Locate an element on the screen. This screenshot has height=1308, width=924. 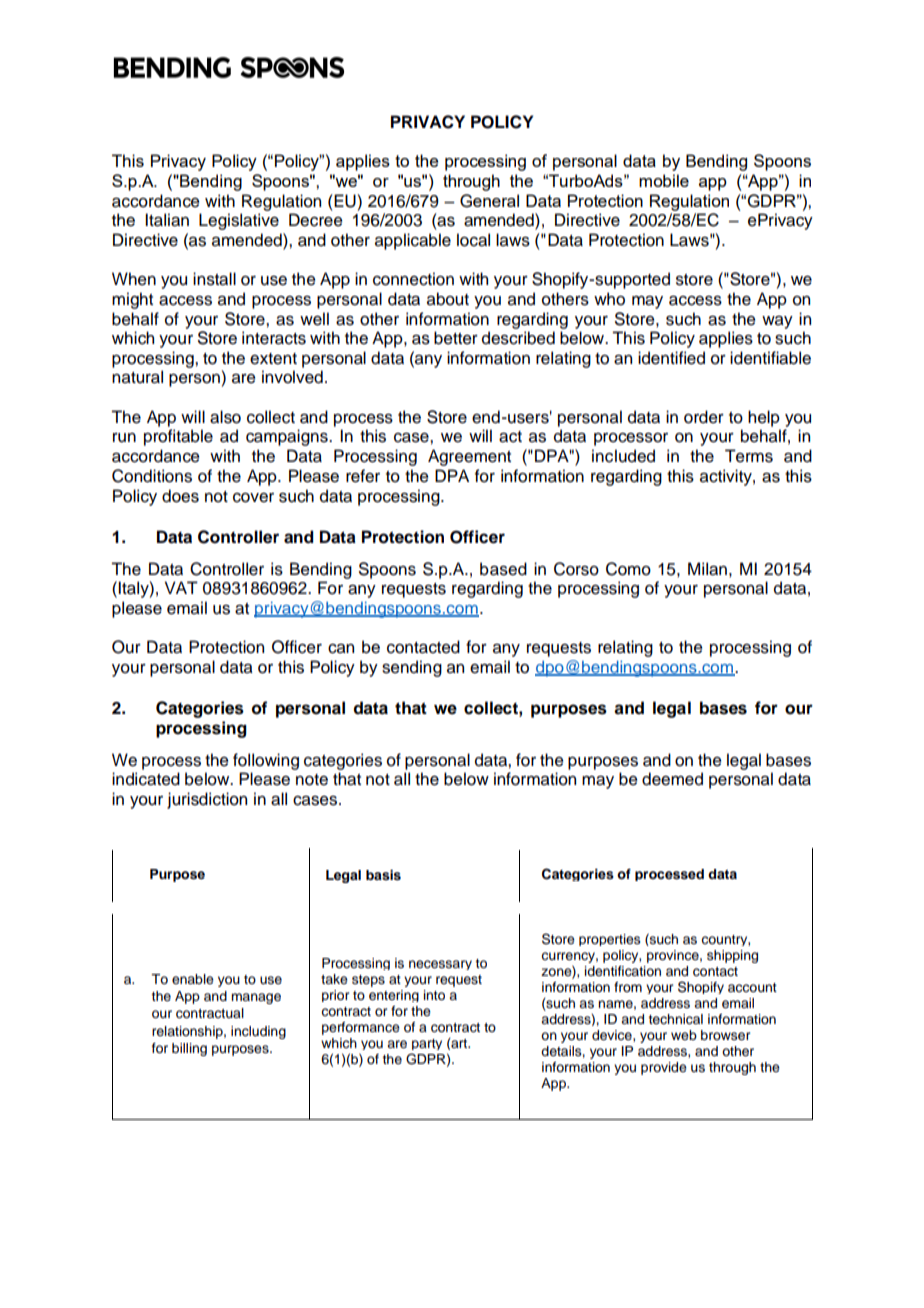
deemed is located at coordinates (672, 779).
